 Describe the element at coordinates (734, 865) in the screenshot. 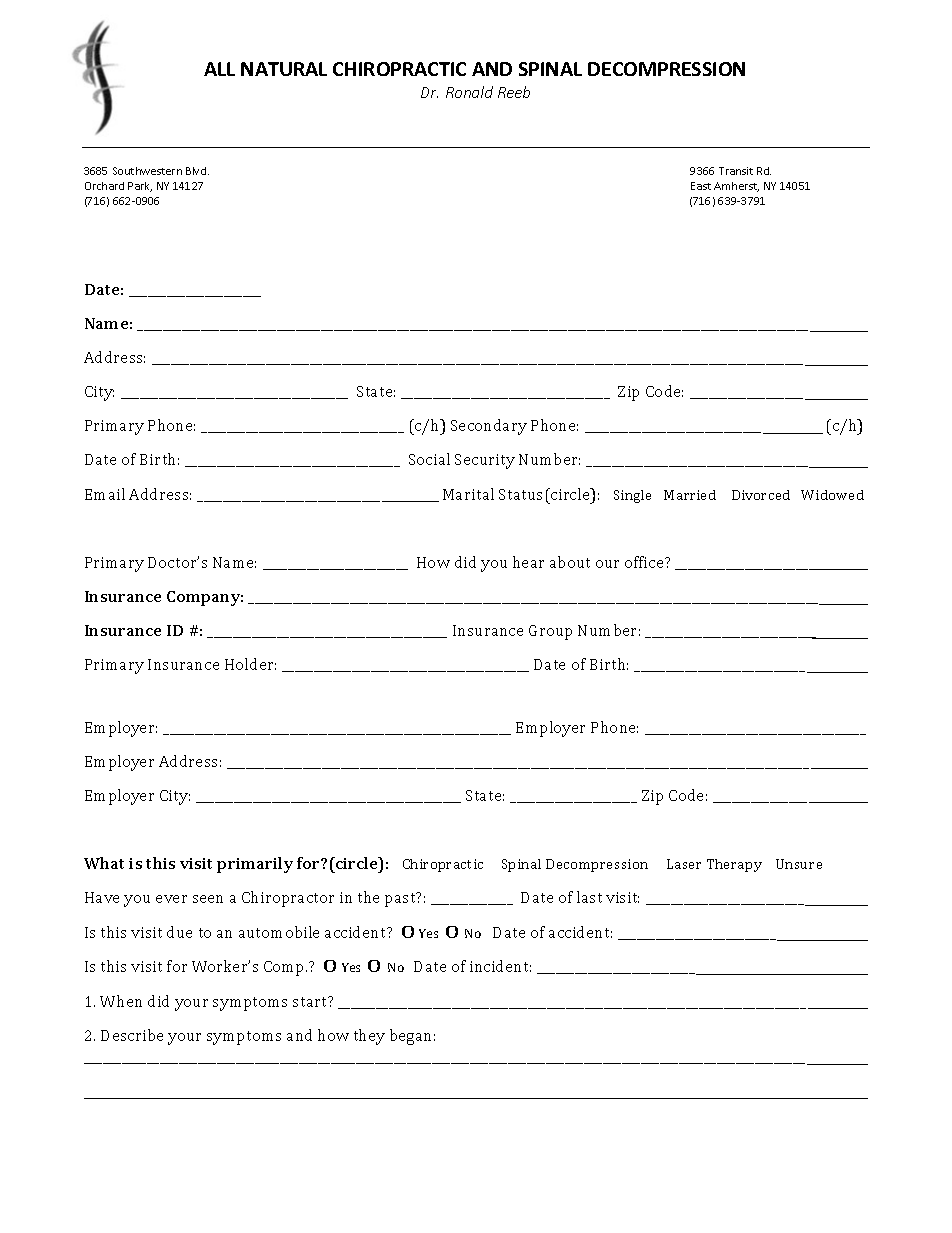

I see `Therapy` at that location.
